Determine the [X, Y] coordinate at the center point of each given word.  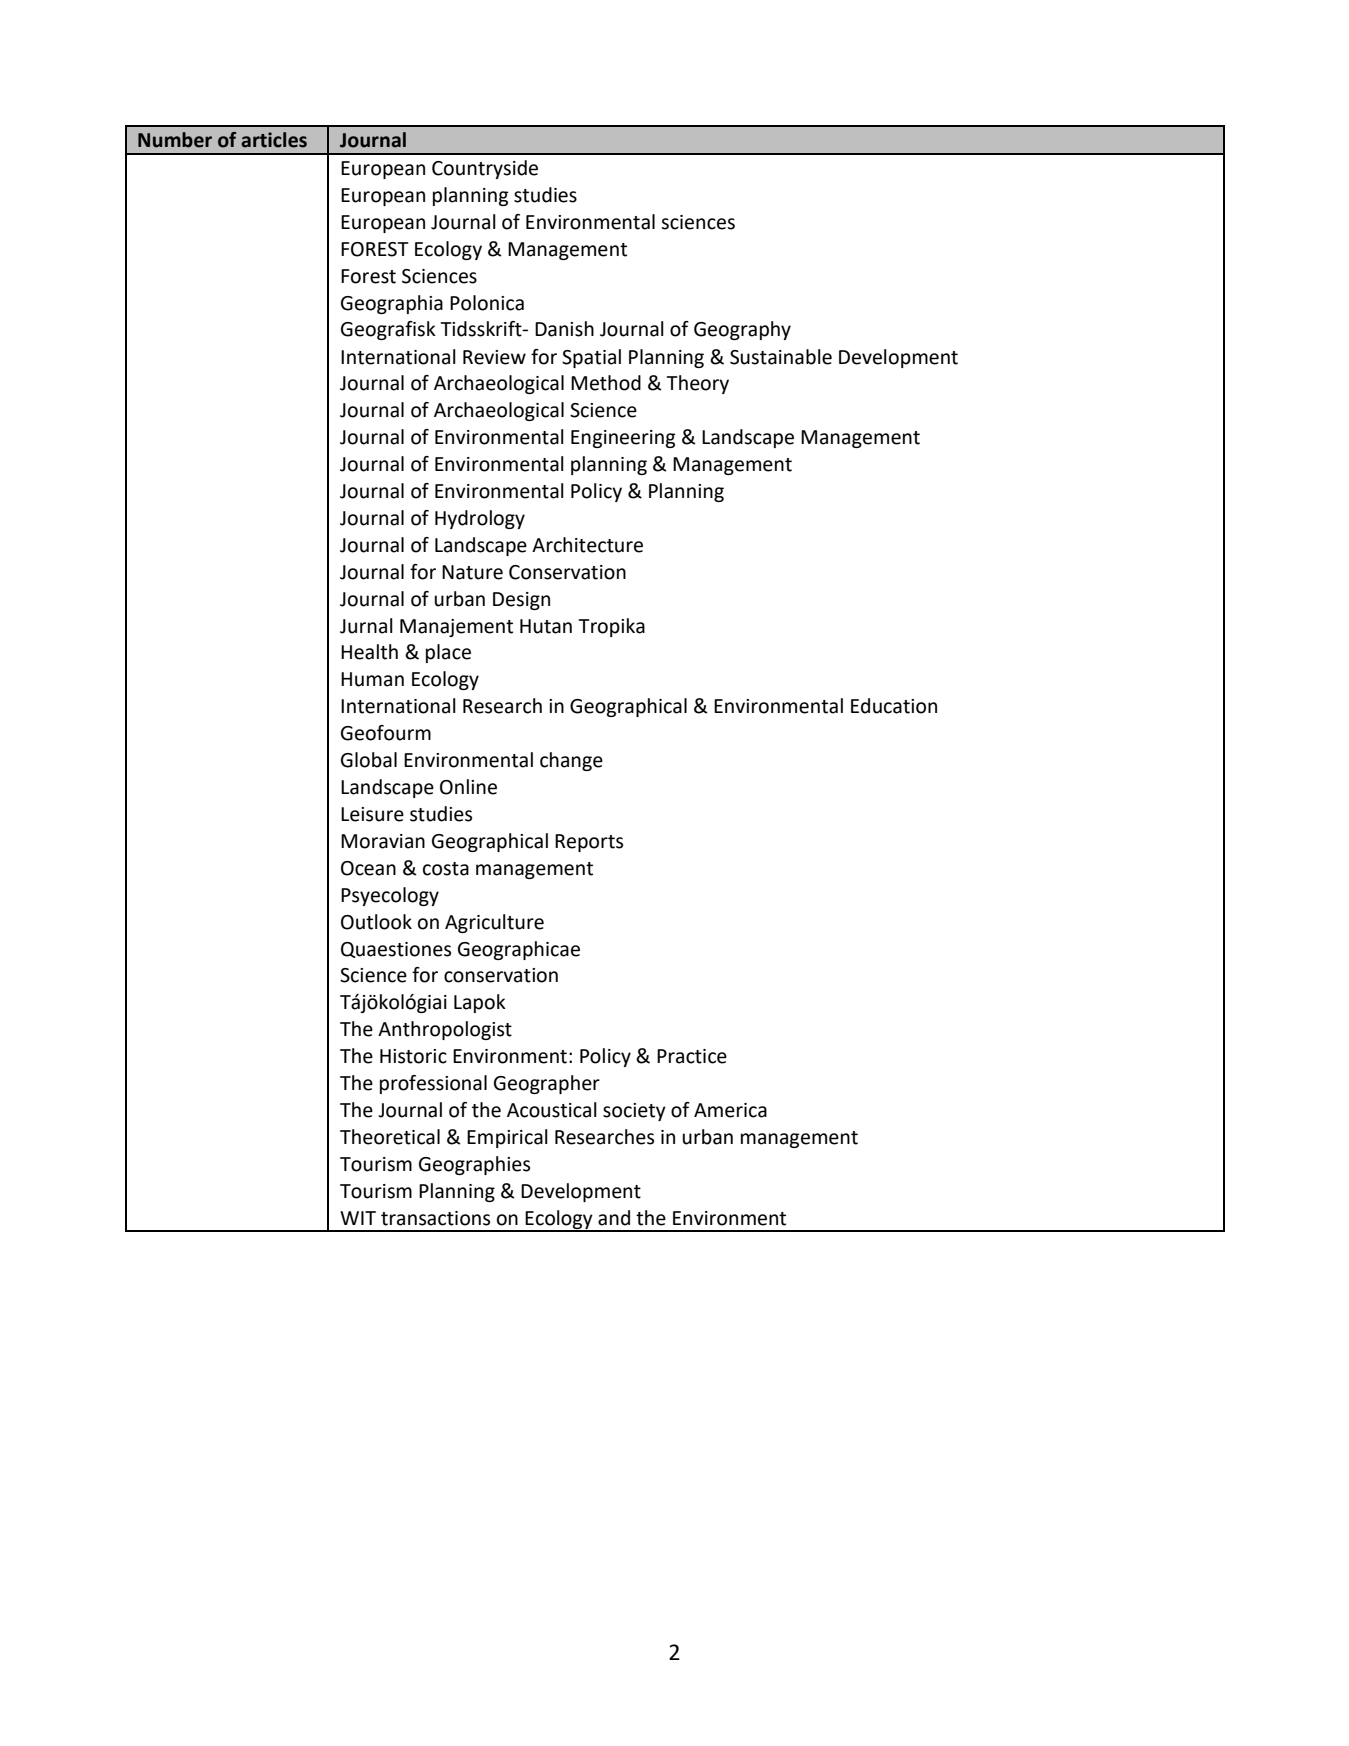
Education [894, 706]
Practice [692, 1056]
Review [494, 357]
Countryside [485, 169]
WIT [358, 1218]
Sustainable [781, 357]
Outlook [376, 922]
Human [372, 679]
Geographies [474, 1165]
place [448, 653]
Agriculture [494, 923]
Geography [742, 330]
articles [274, 140]
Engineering [623, 439]
